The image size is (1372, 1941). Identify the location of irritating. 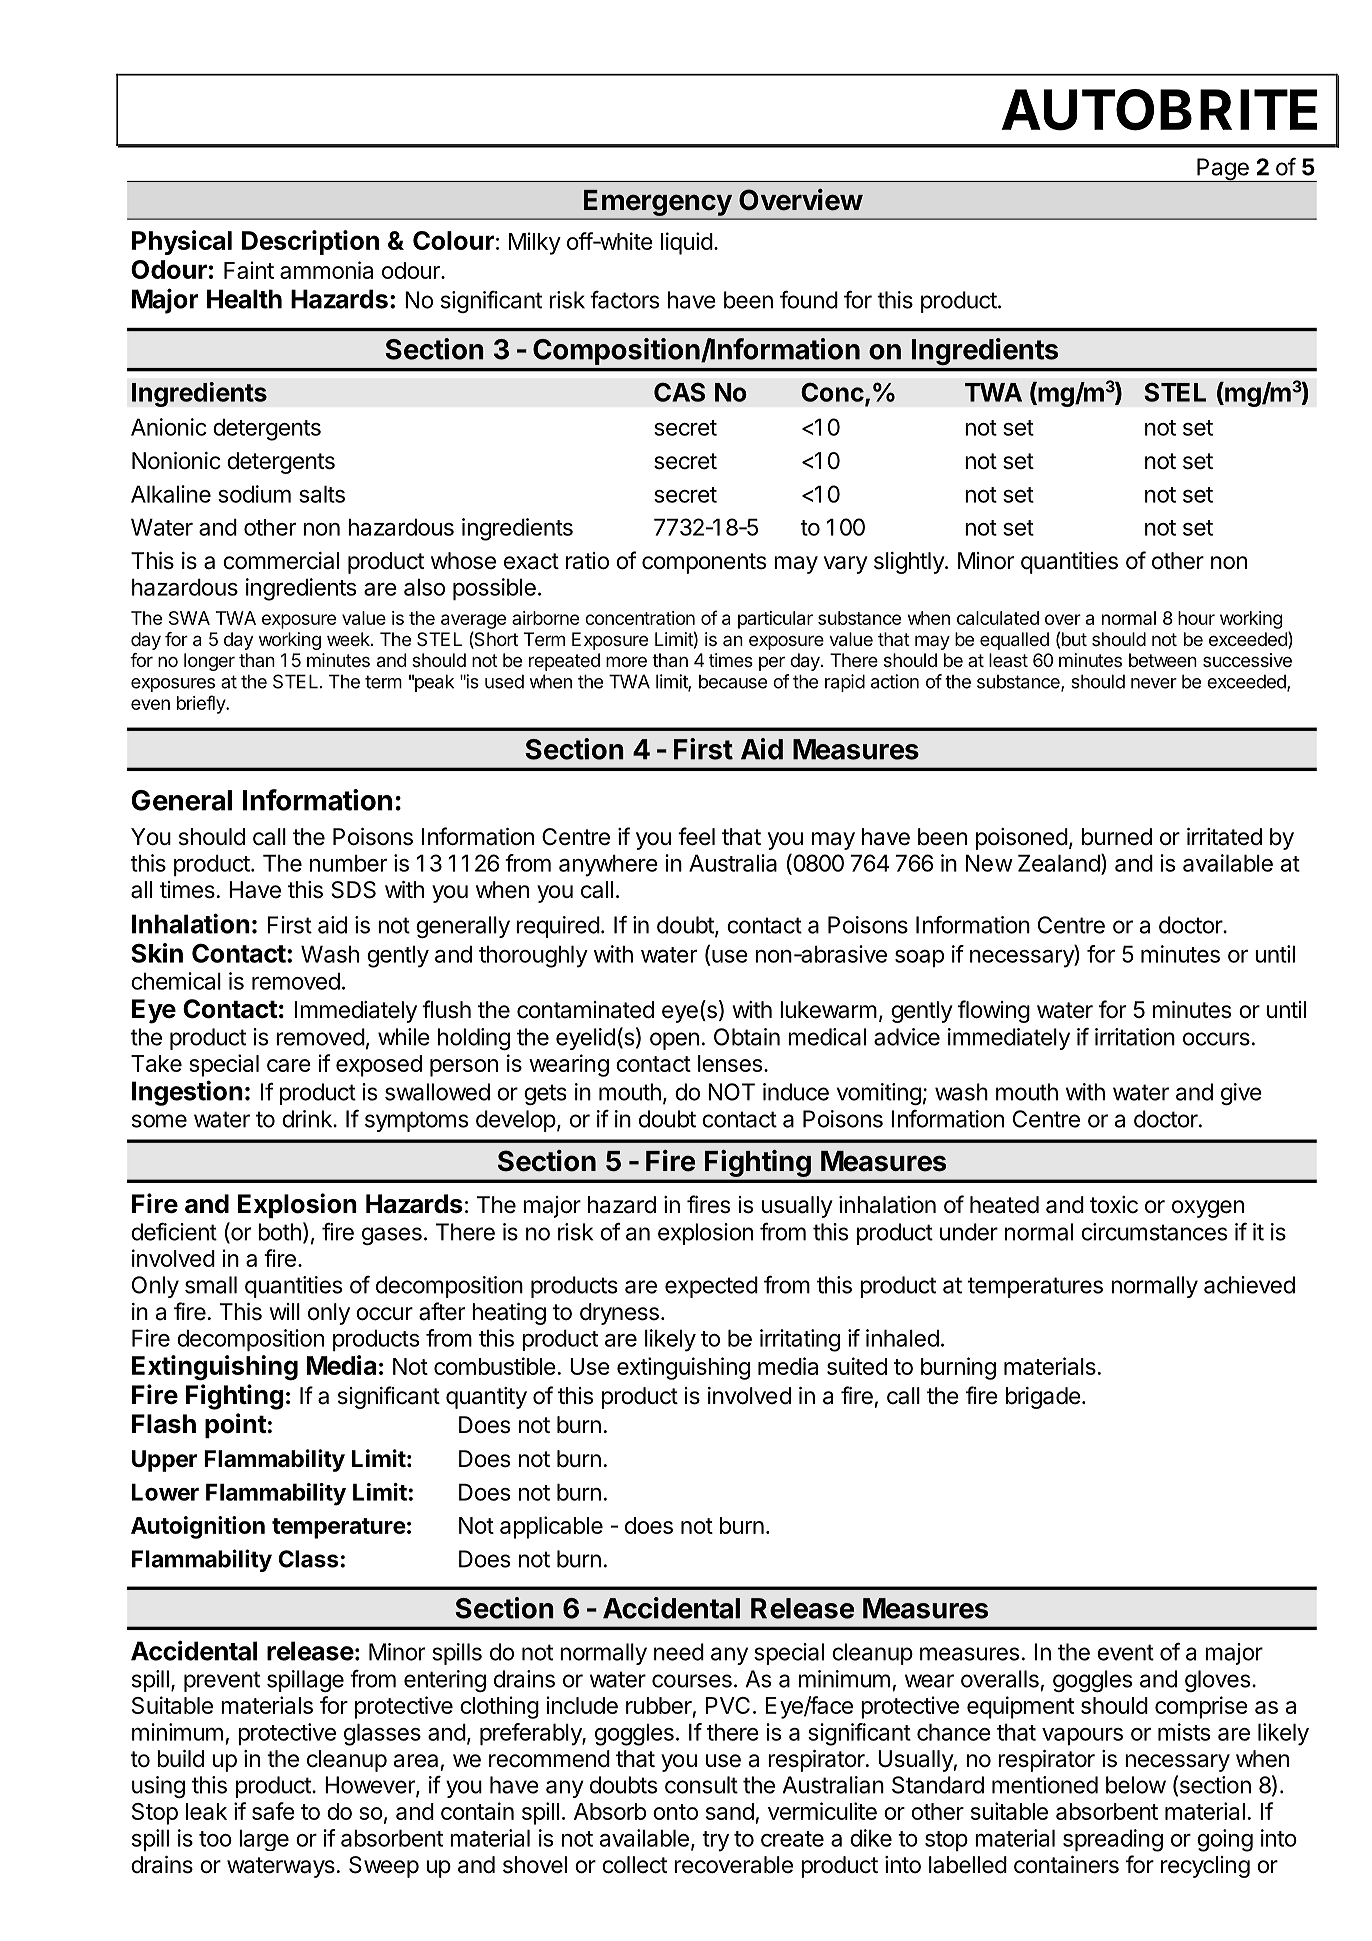
(800, 1340).
